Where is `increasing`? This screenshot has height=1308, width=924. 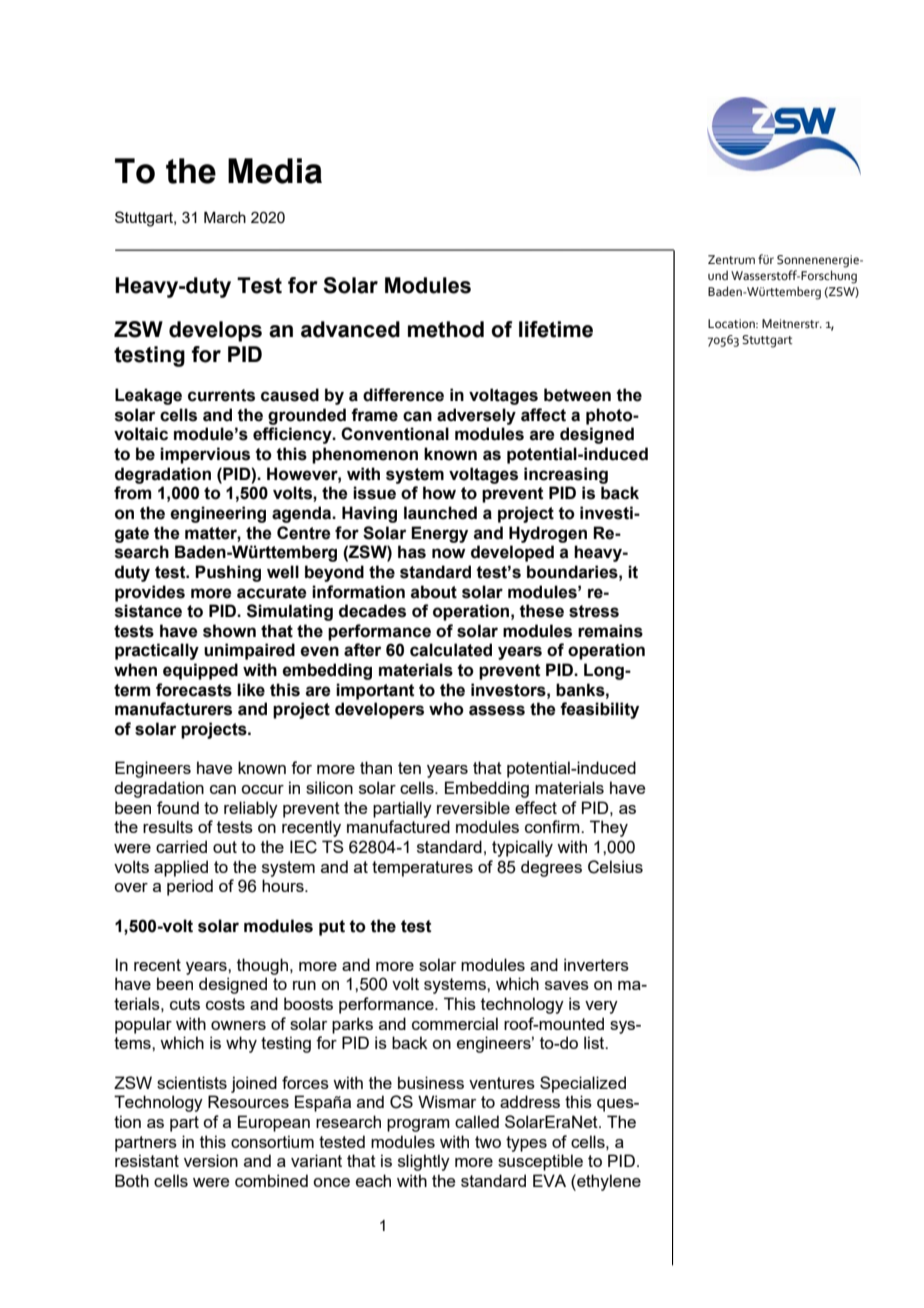
increasing is located at coordinates (566, 475).
